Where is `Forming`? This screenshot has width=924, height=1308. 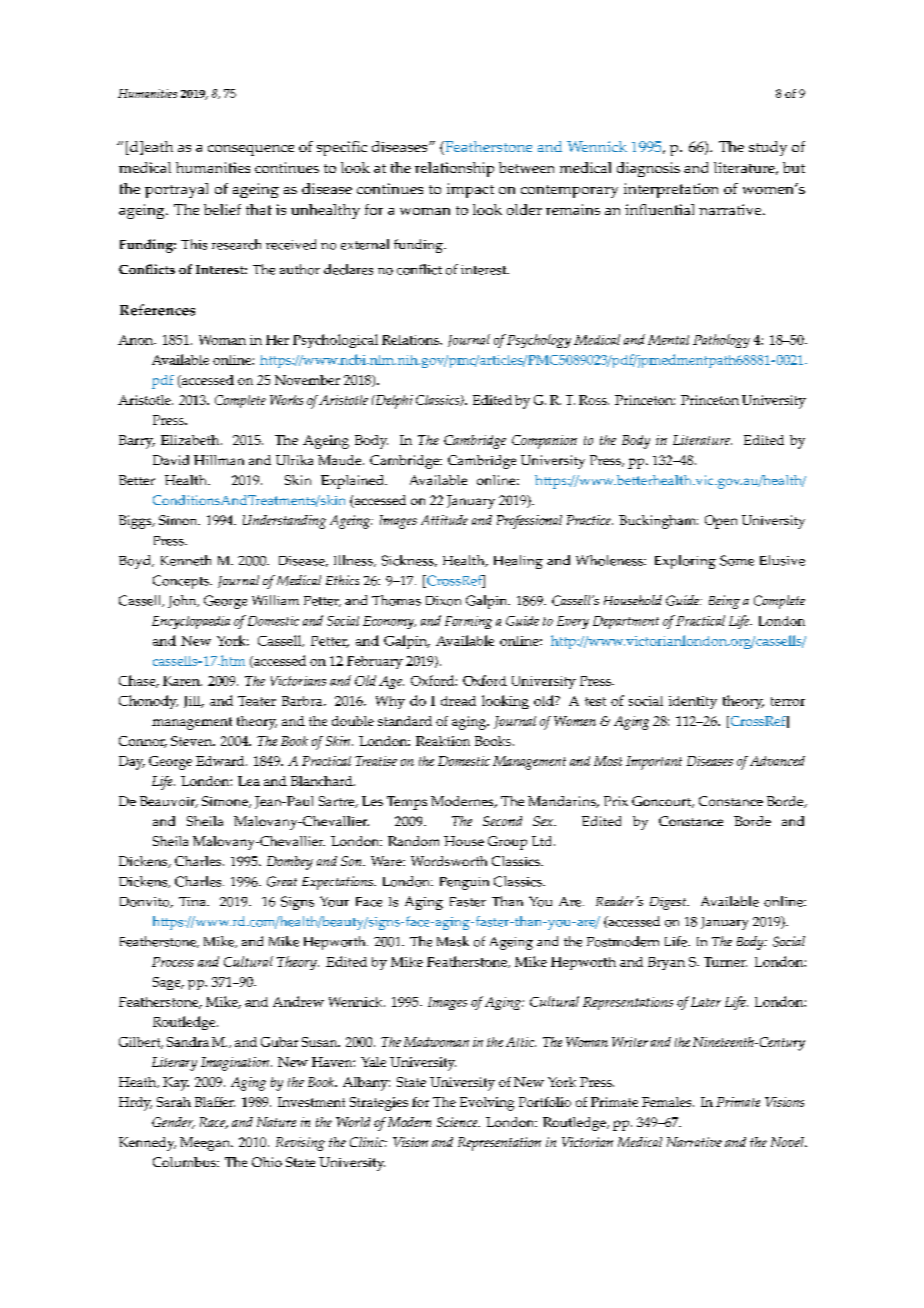 Forming is located at coordinates (468, 622).
